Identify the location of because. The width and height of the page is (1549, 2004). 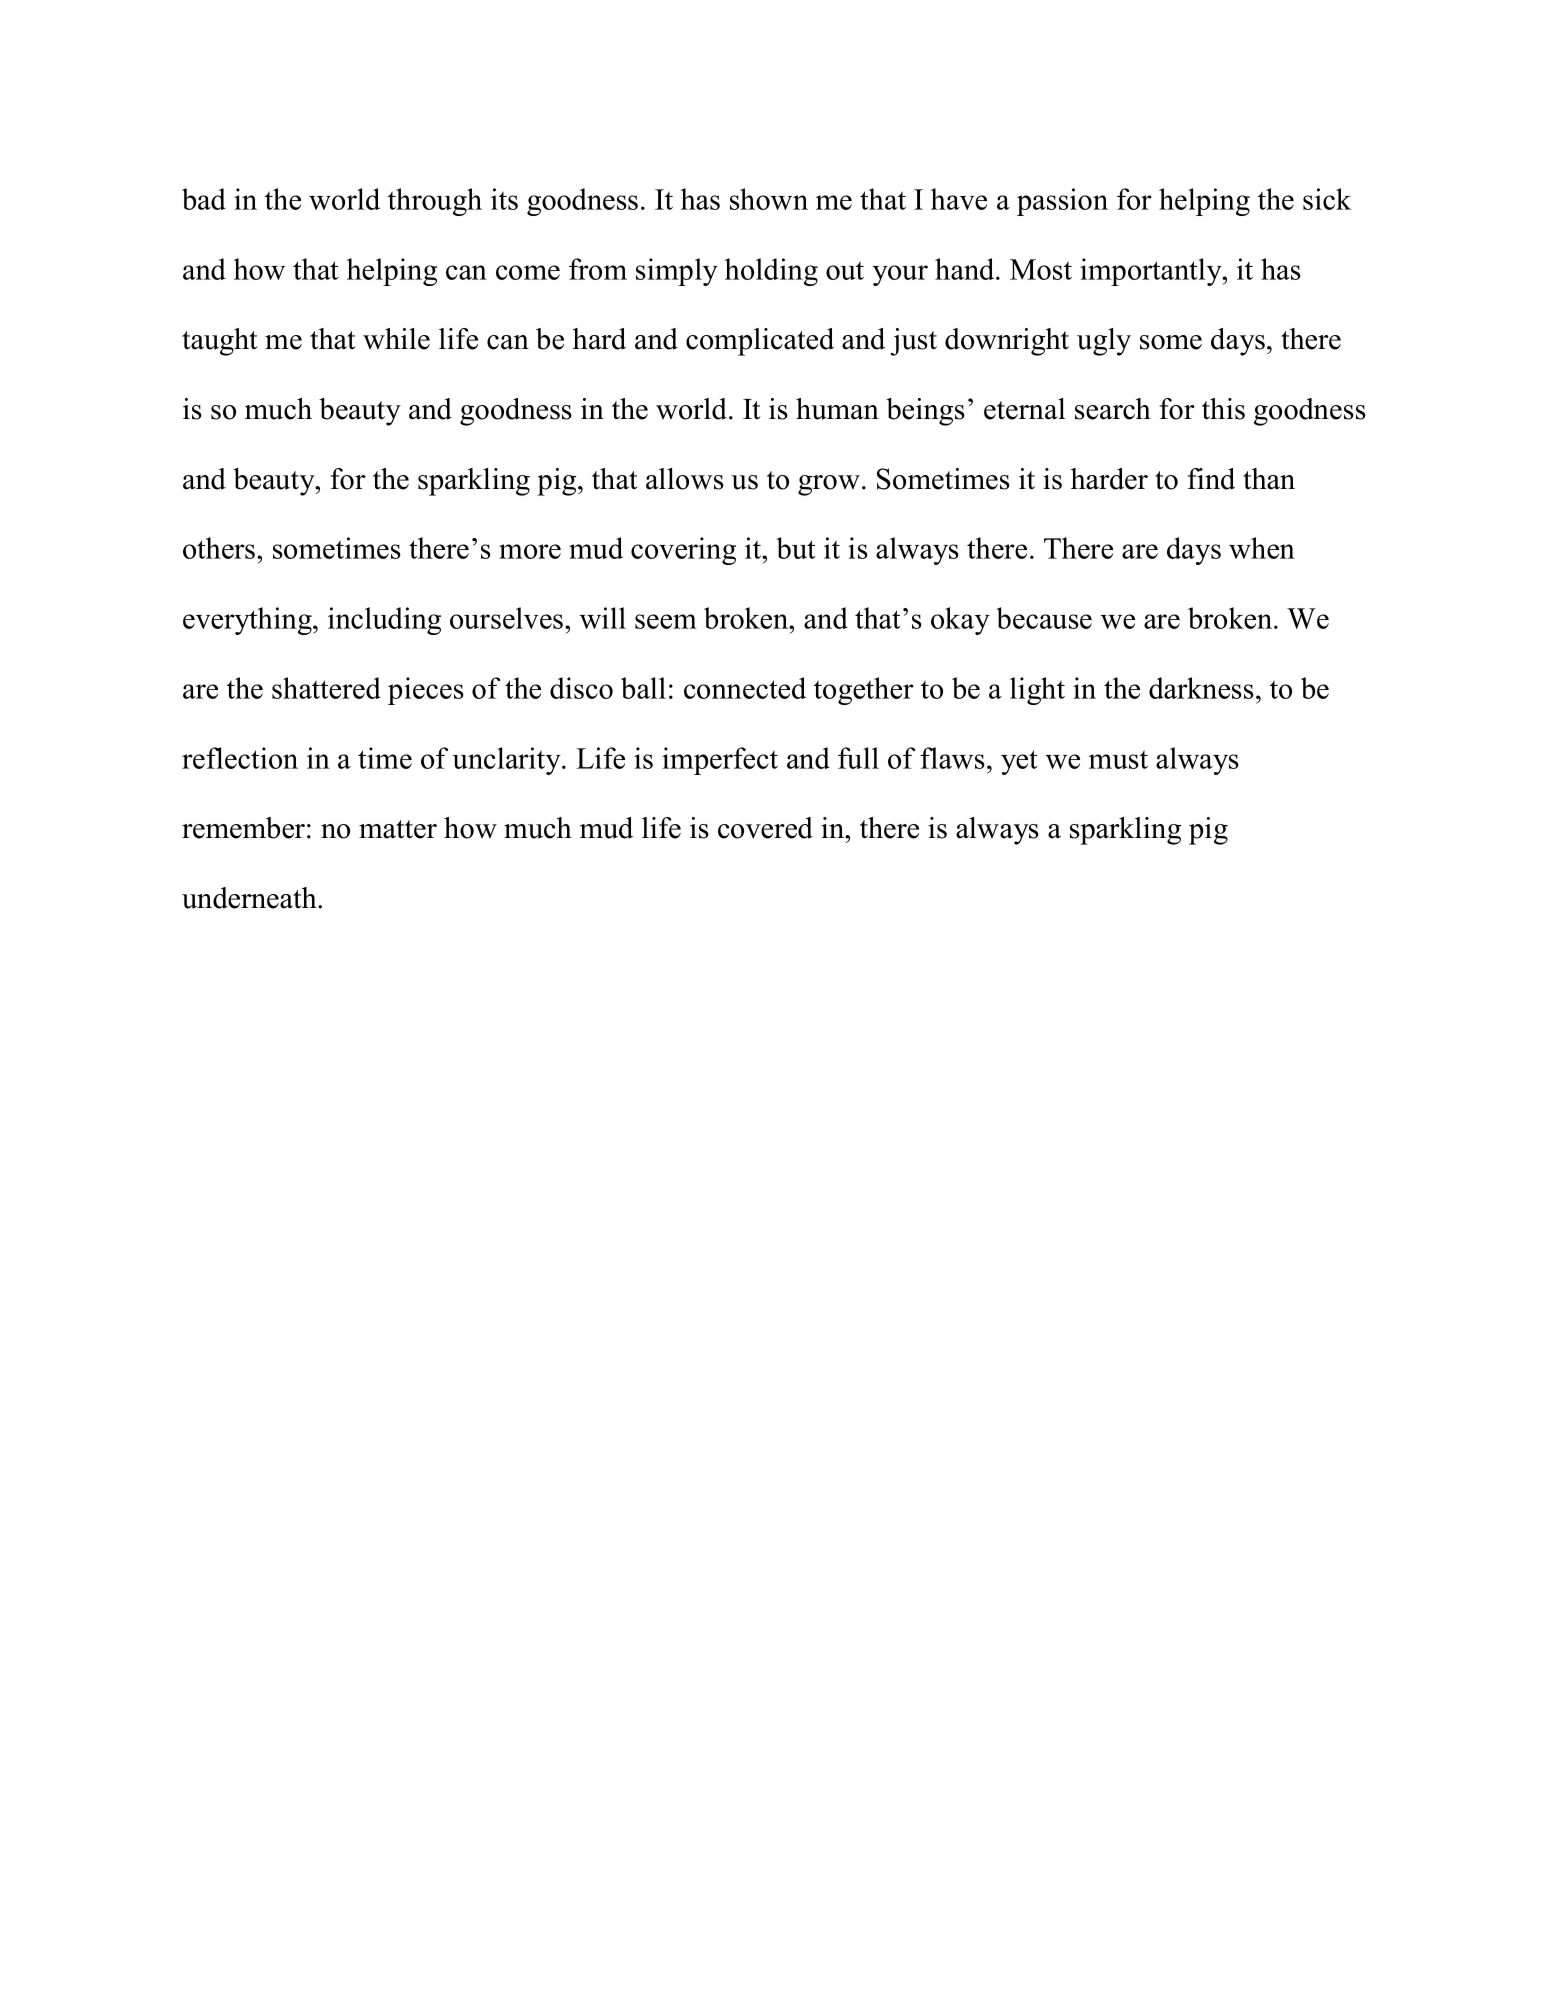
(1044, 618).
